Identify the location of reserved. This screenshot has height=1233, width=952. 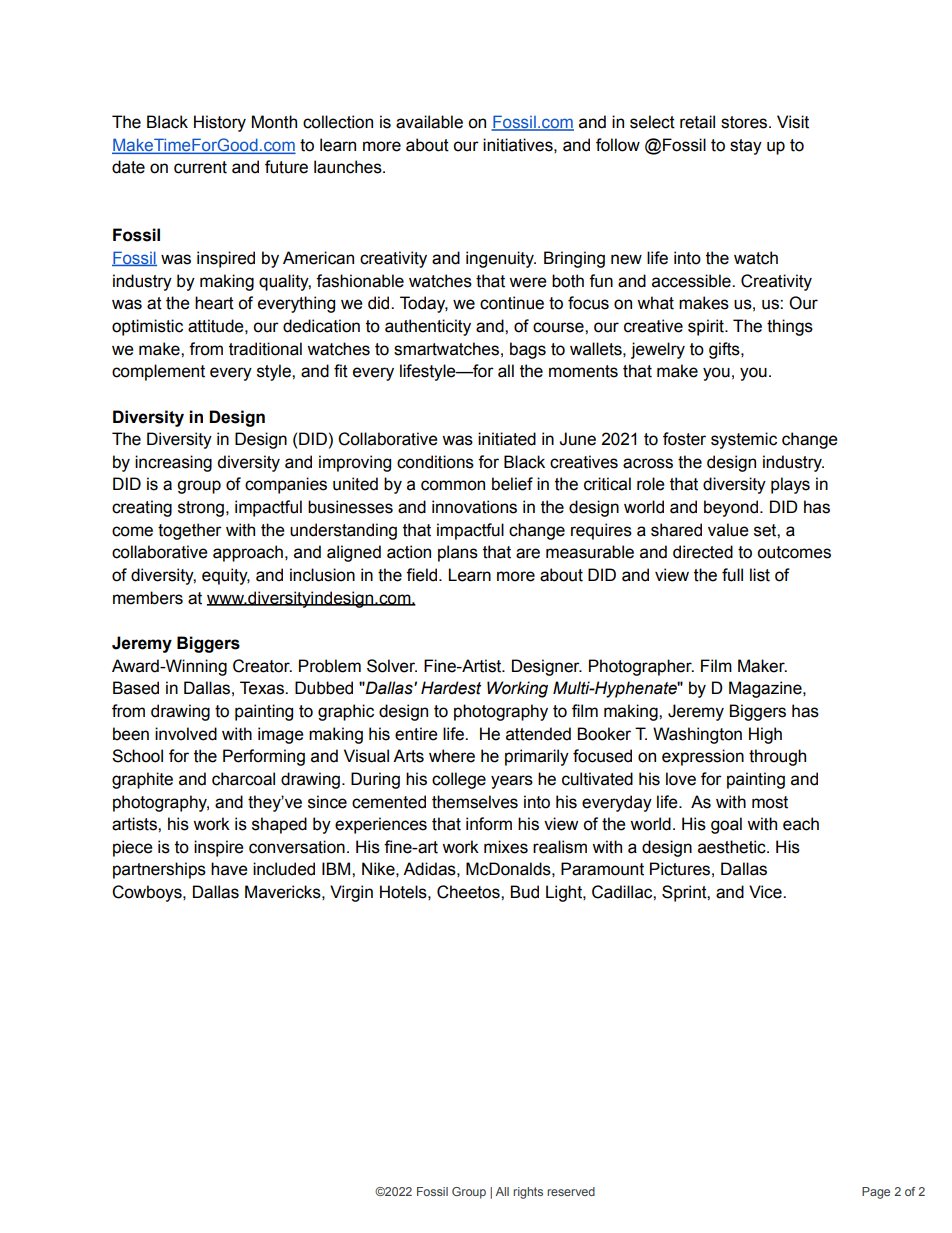
(571, 1191).
